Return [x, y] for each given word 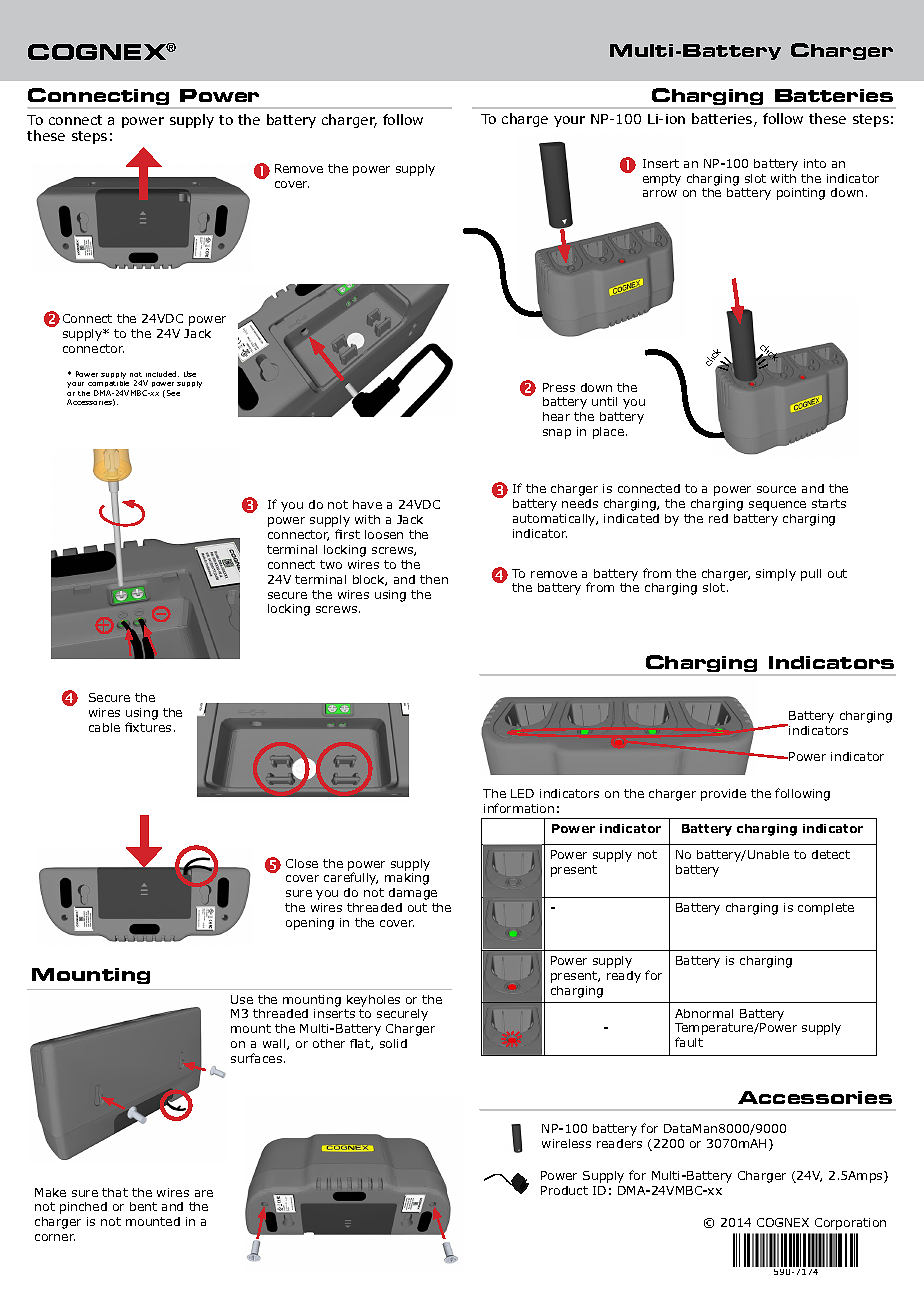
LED [522, 793]
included [162, 374]
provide [723, 795]
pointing [801, 194]
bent [143, 1206]
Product [564, 1190]
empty [662, 180]
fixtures [148, 727]
